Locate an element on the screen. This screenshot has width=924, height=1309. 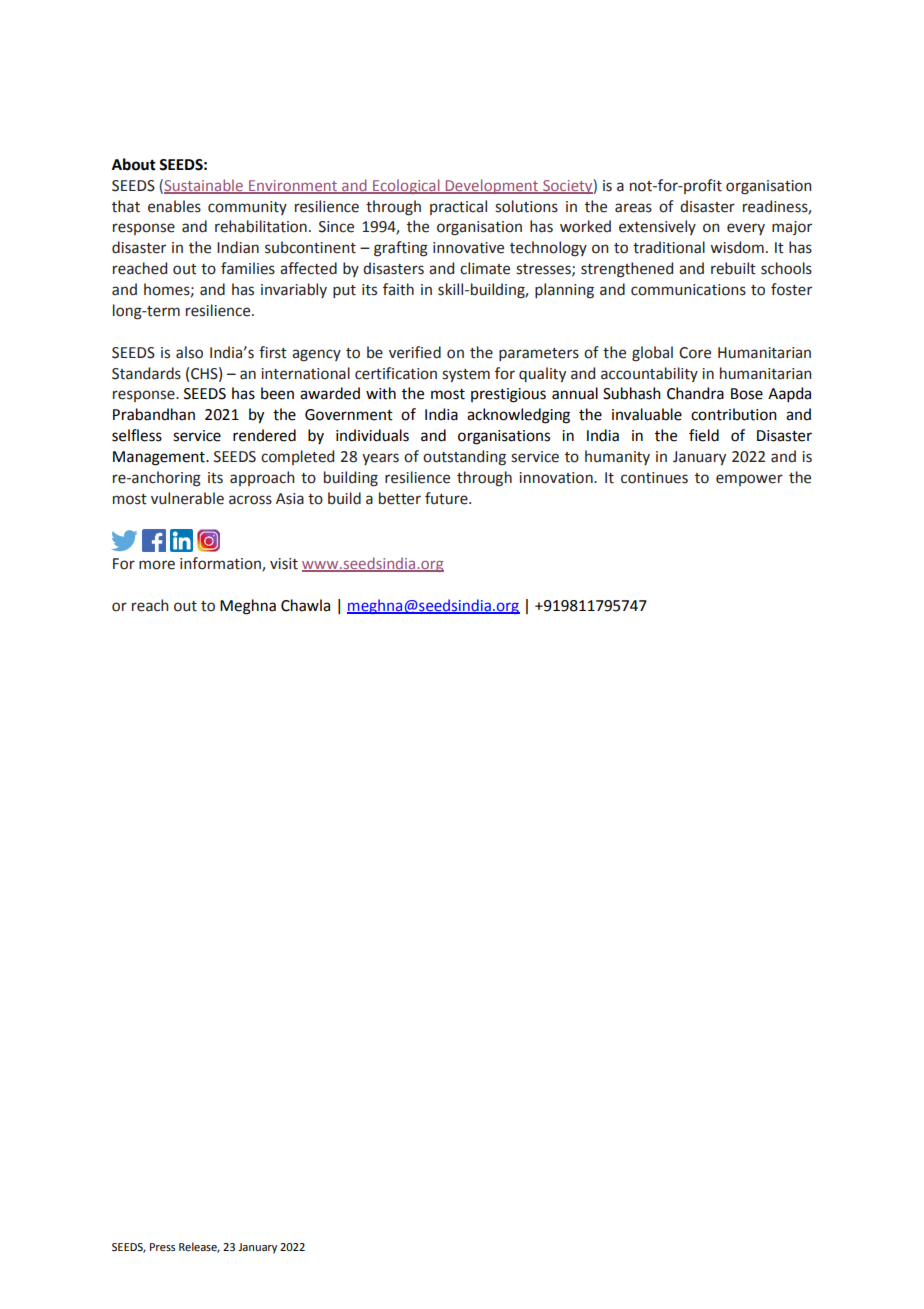
continues is located at coordinates (654, 478).
